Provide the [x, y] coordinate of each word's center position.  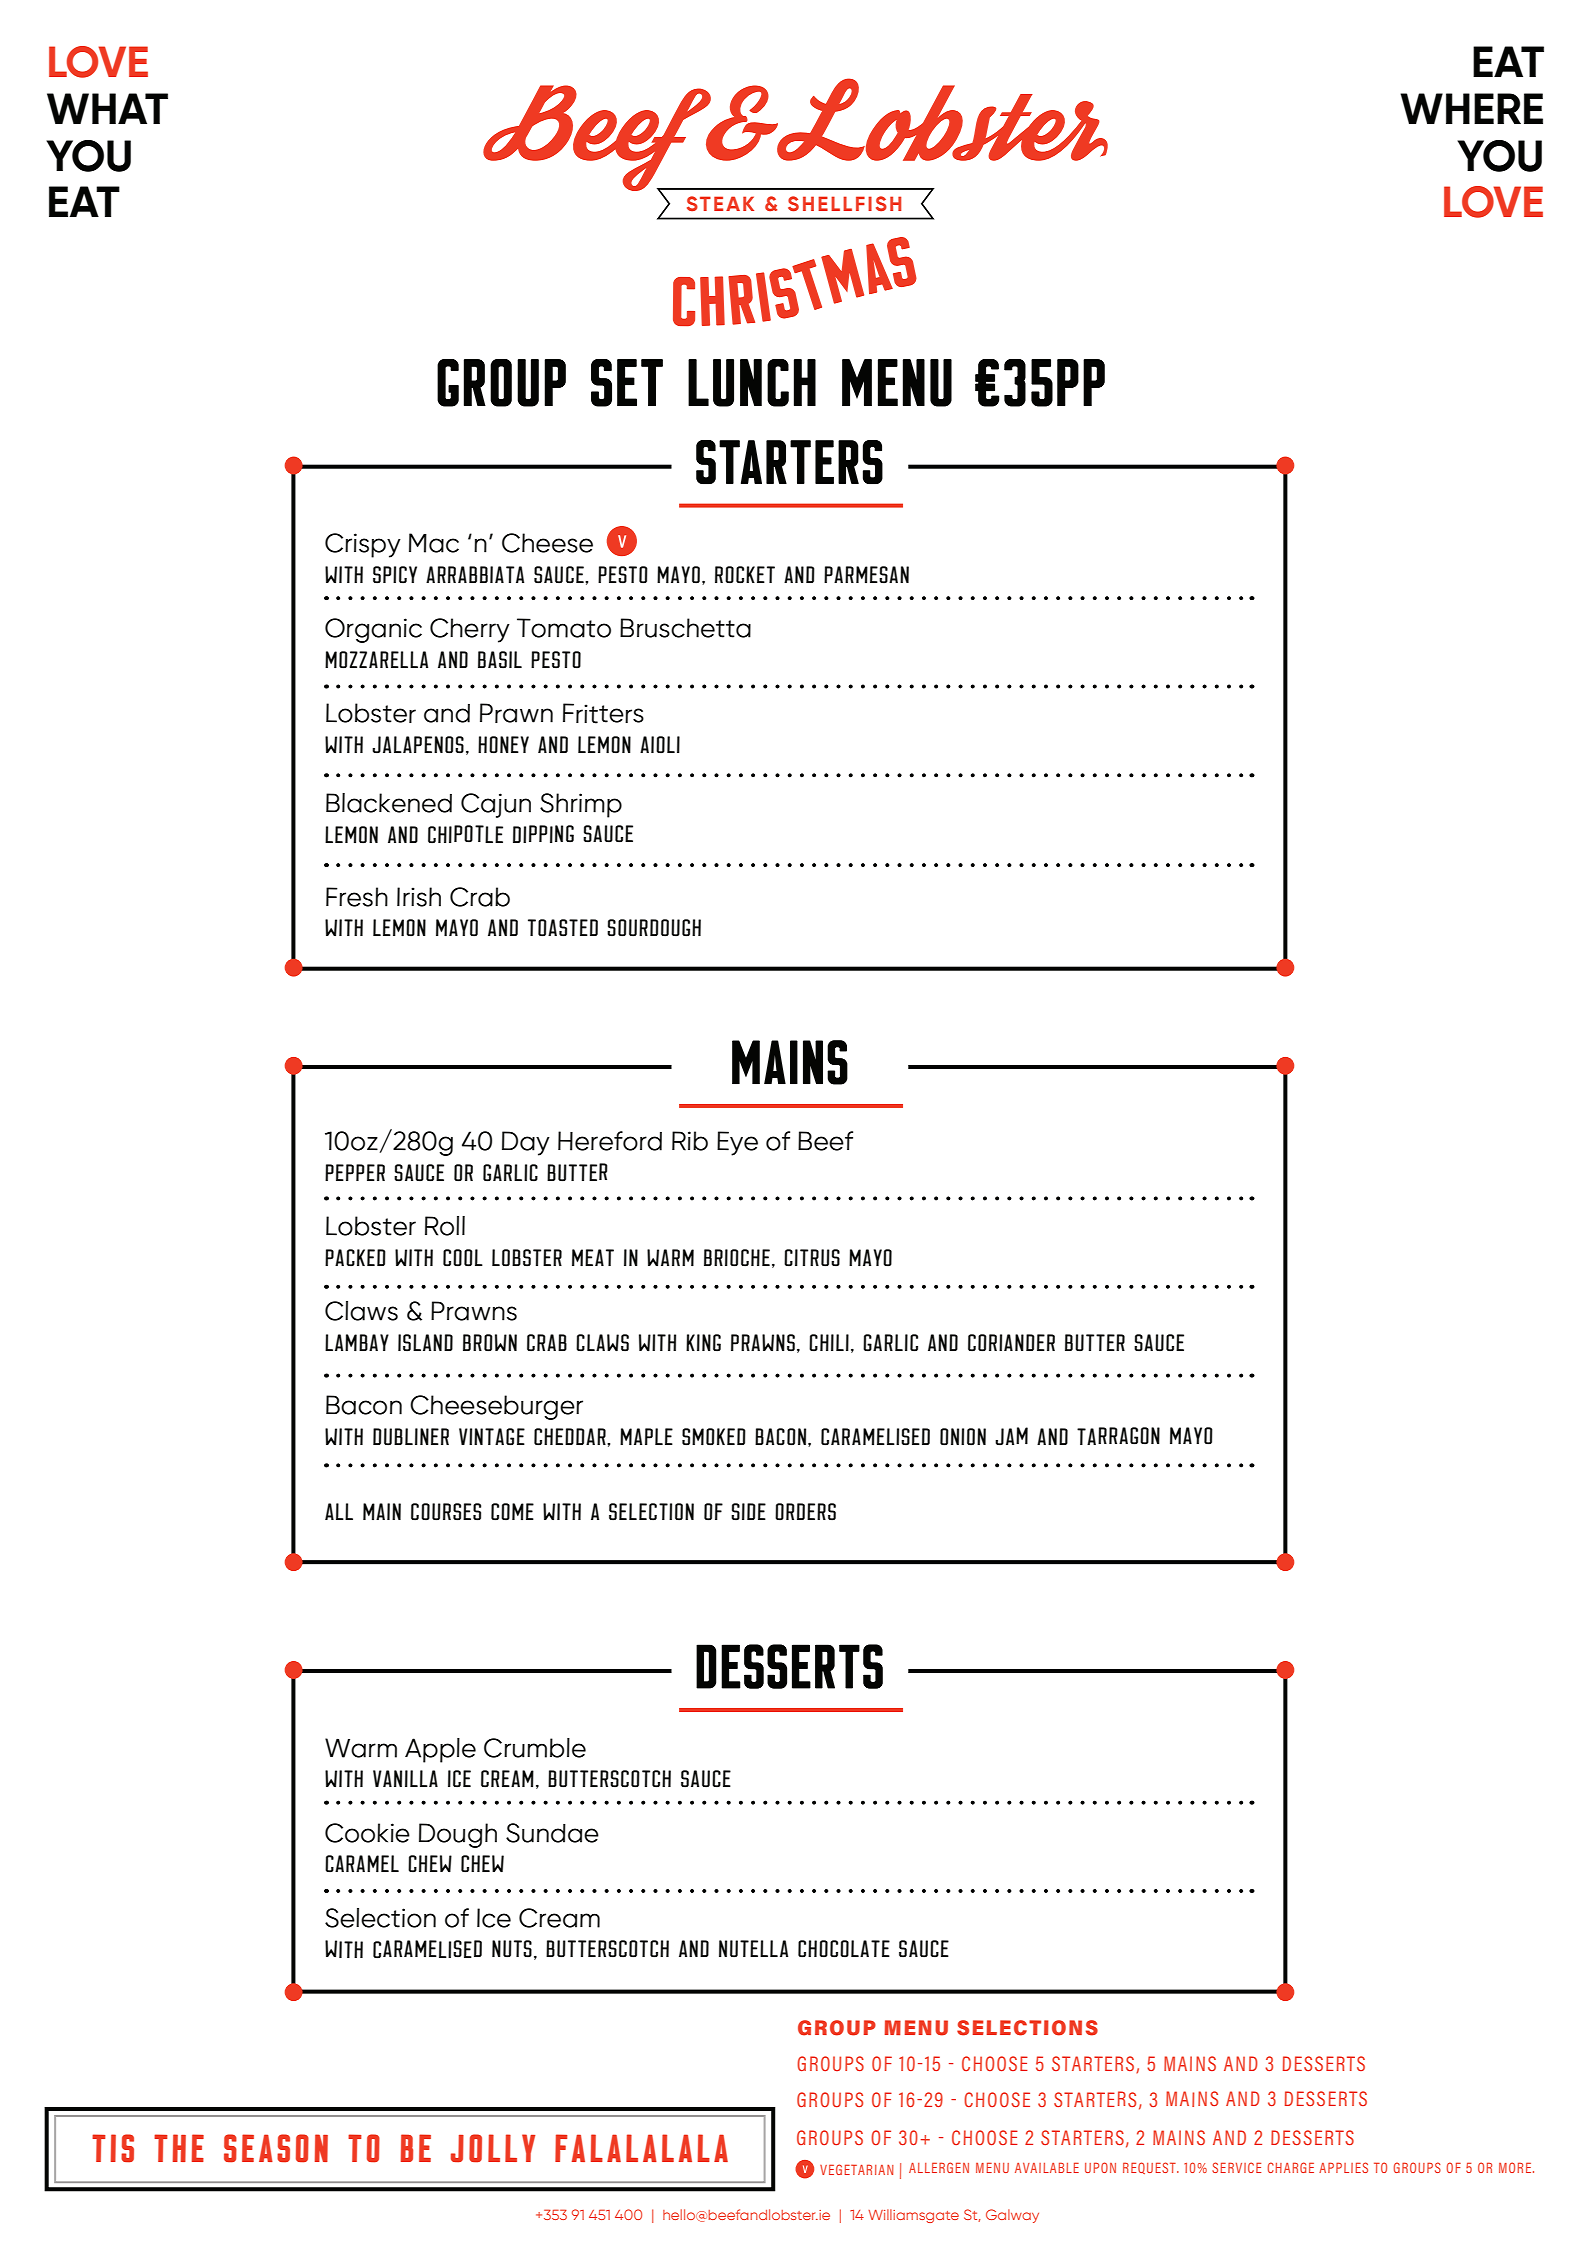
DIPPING [543, 834]
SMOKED [714, 1437]
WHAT [107, 108]
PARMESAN [866, 575]
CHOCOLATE [844, 1949]
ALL [339, 1511]
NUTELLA [753, 1949]
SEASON [276, 2148]
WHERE [1471, 108]
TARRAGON [1118, 1436]
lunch [752, 383]
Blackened [389, 803]
